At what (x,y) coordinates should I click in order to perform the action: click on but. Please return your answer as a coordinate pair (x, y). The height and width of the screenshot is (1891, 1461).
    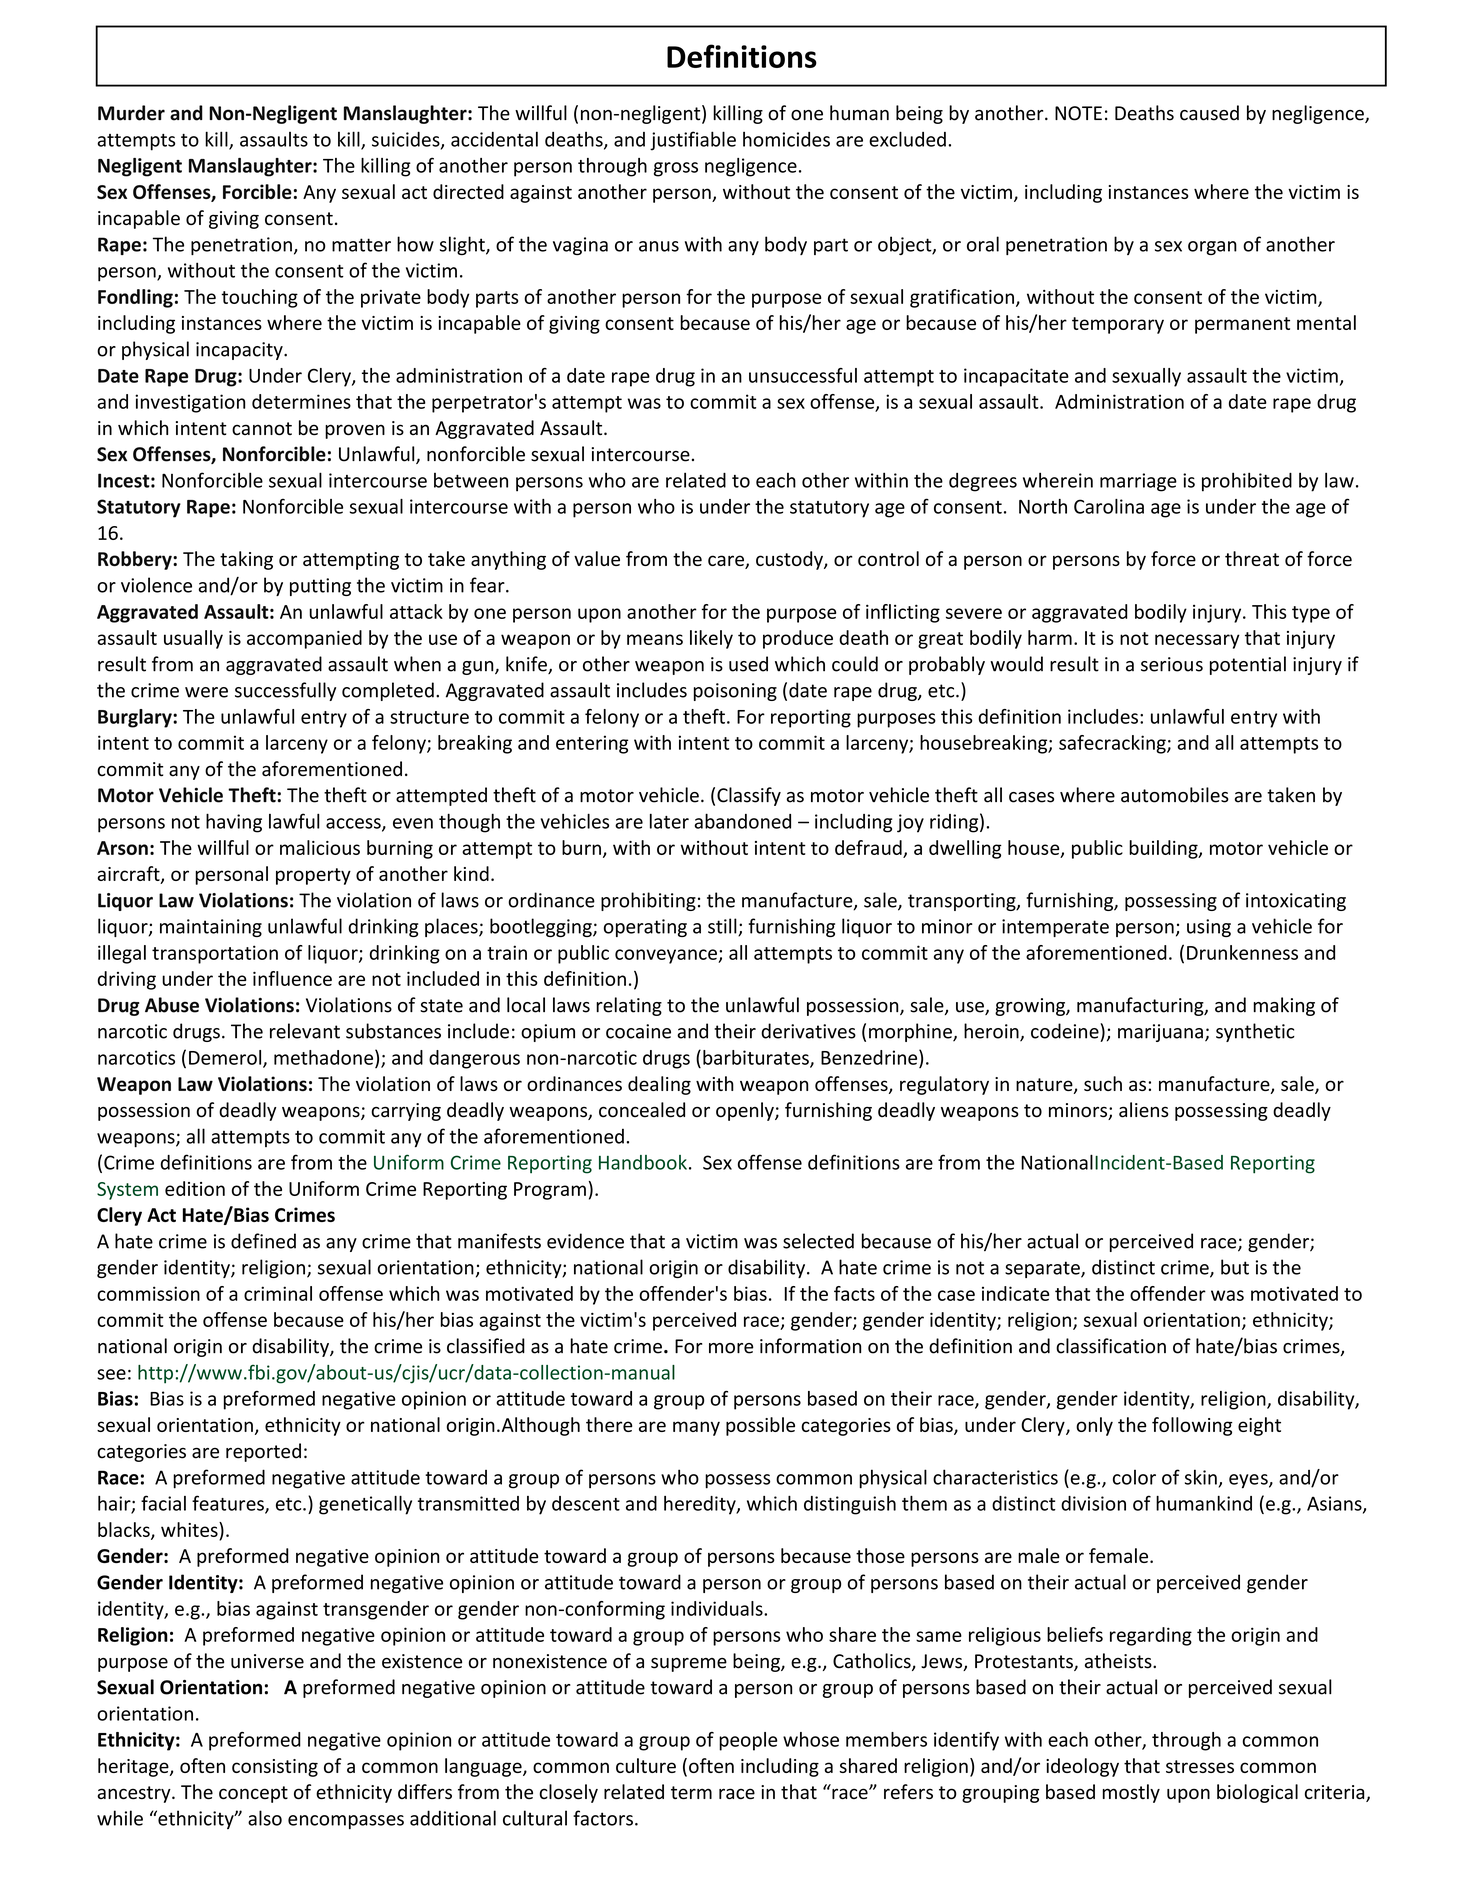
    Looking at the image, I should click on (1235, 1267).
